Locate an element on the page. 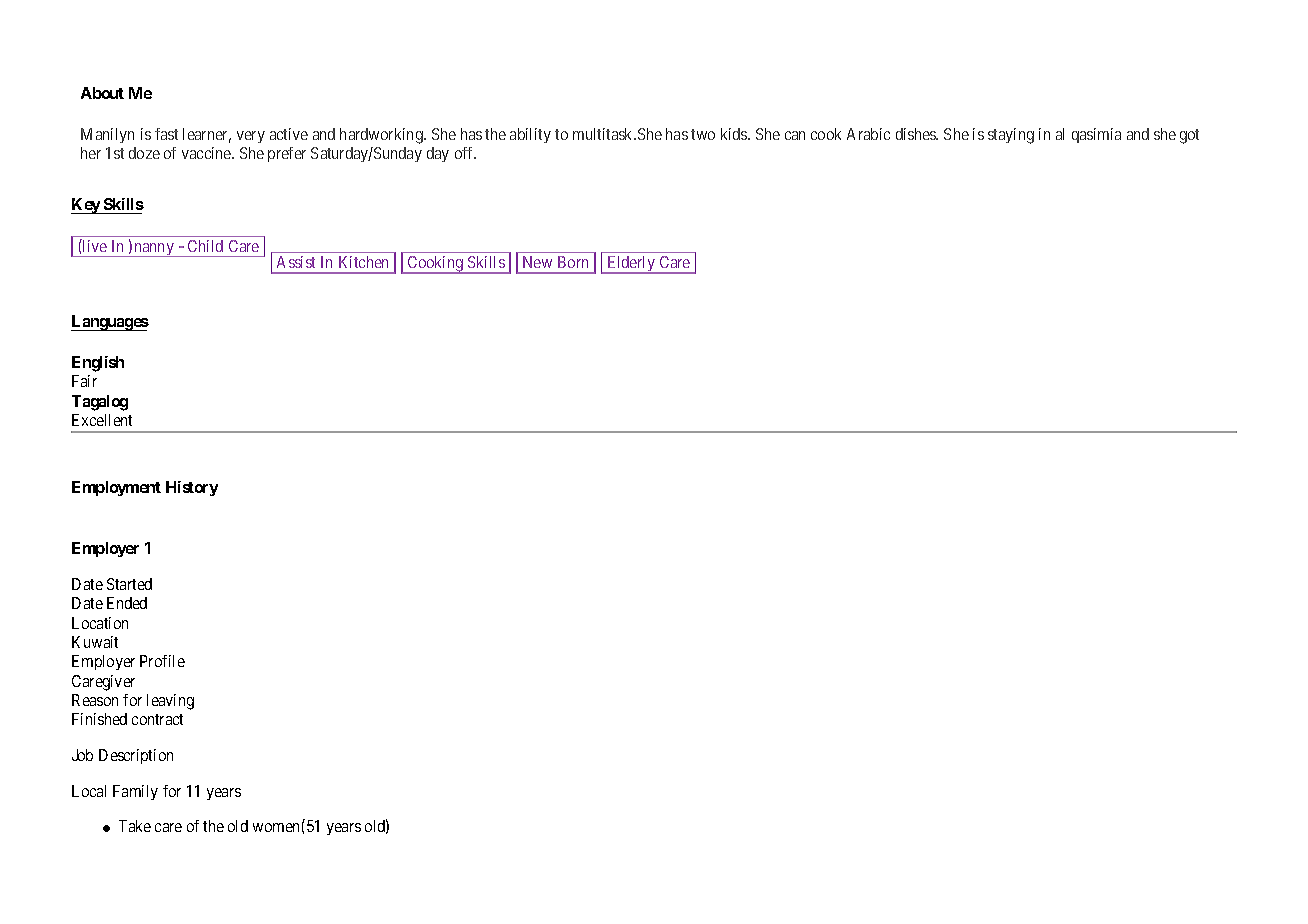  staying is located at coordinates (1011, 136).
